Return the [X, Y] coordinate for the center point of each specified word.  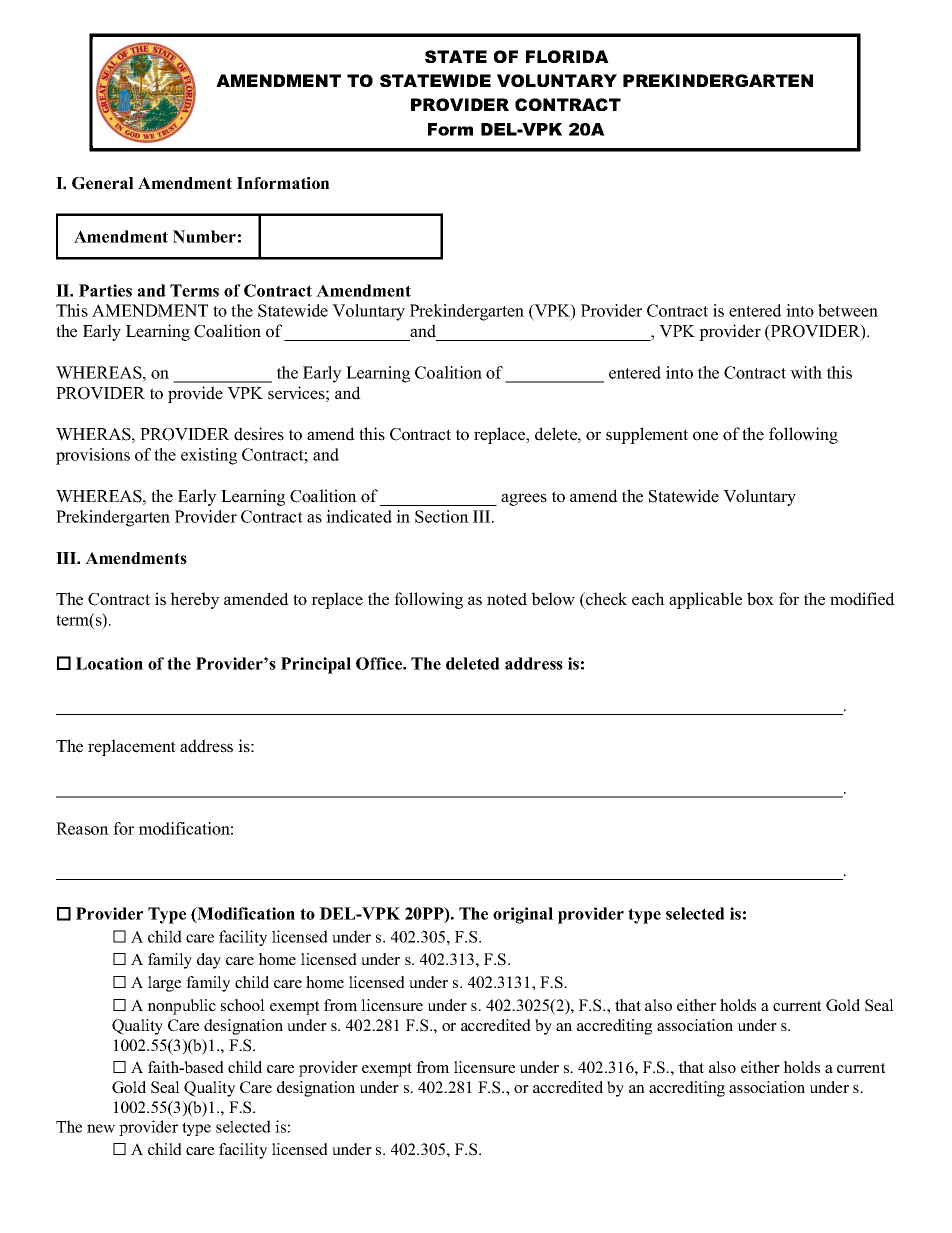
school [243, 1005]
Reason [82, 828]
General [103, 183]
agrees [524, 499]
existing [209, 456]
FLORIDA [567, 56]
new [101, 1128]
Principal [316, 665]
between [848, 310]
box [760, 599]
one [705, 436]
